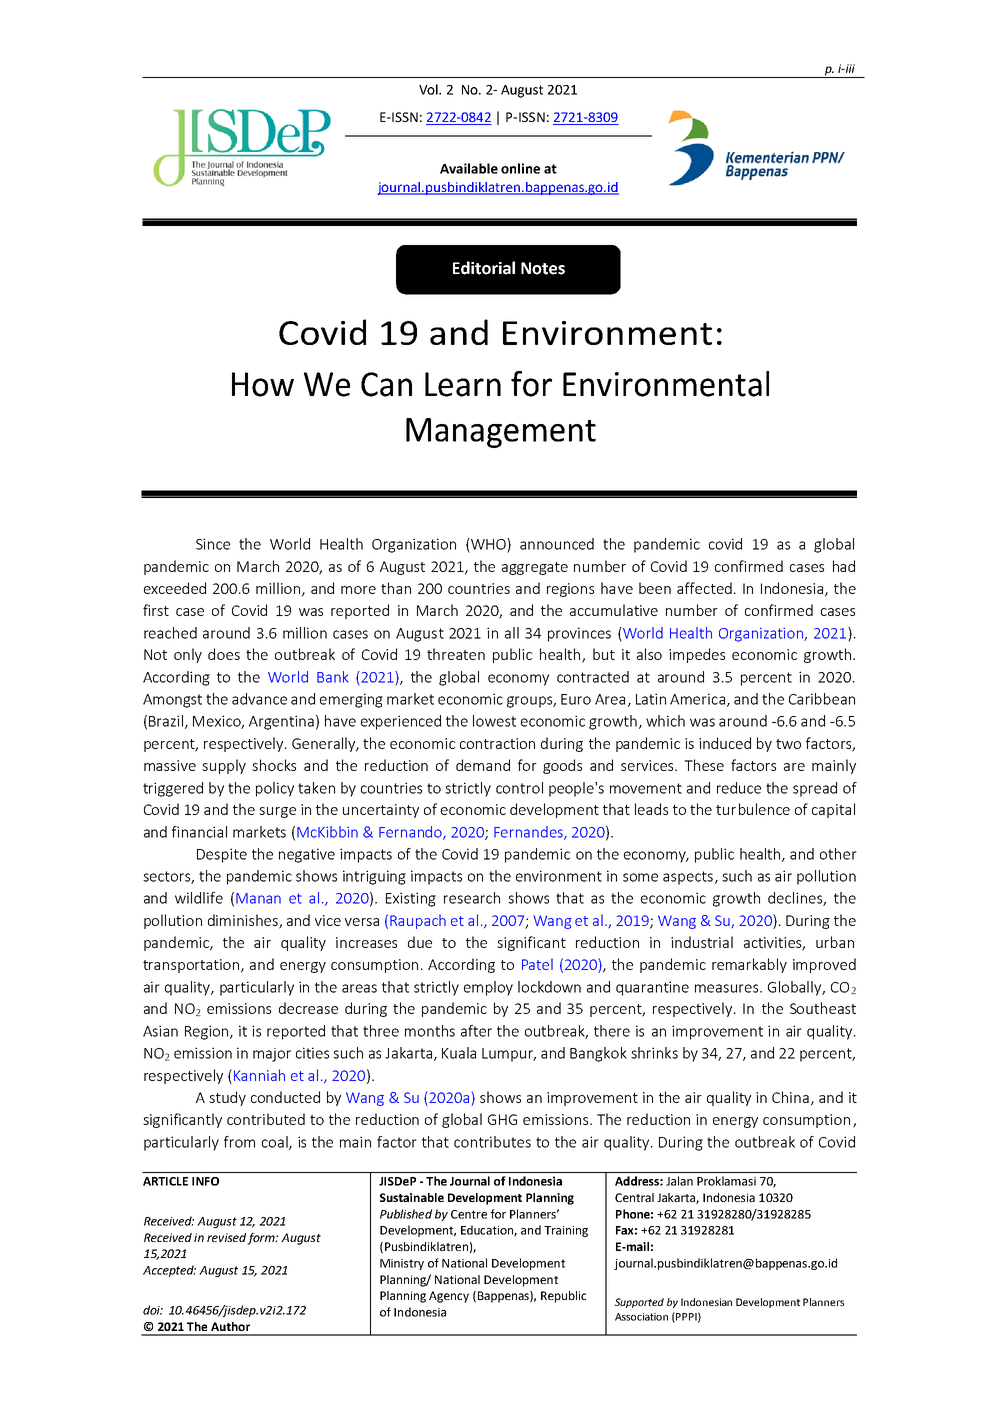 This screenshot has height=1414, width=999. I want to click on Notes, so click(543, 268).
